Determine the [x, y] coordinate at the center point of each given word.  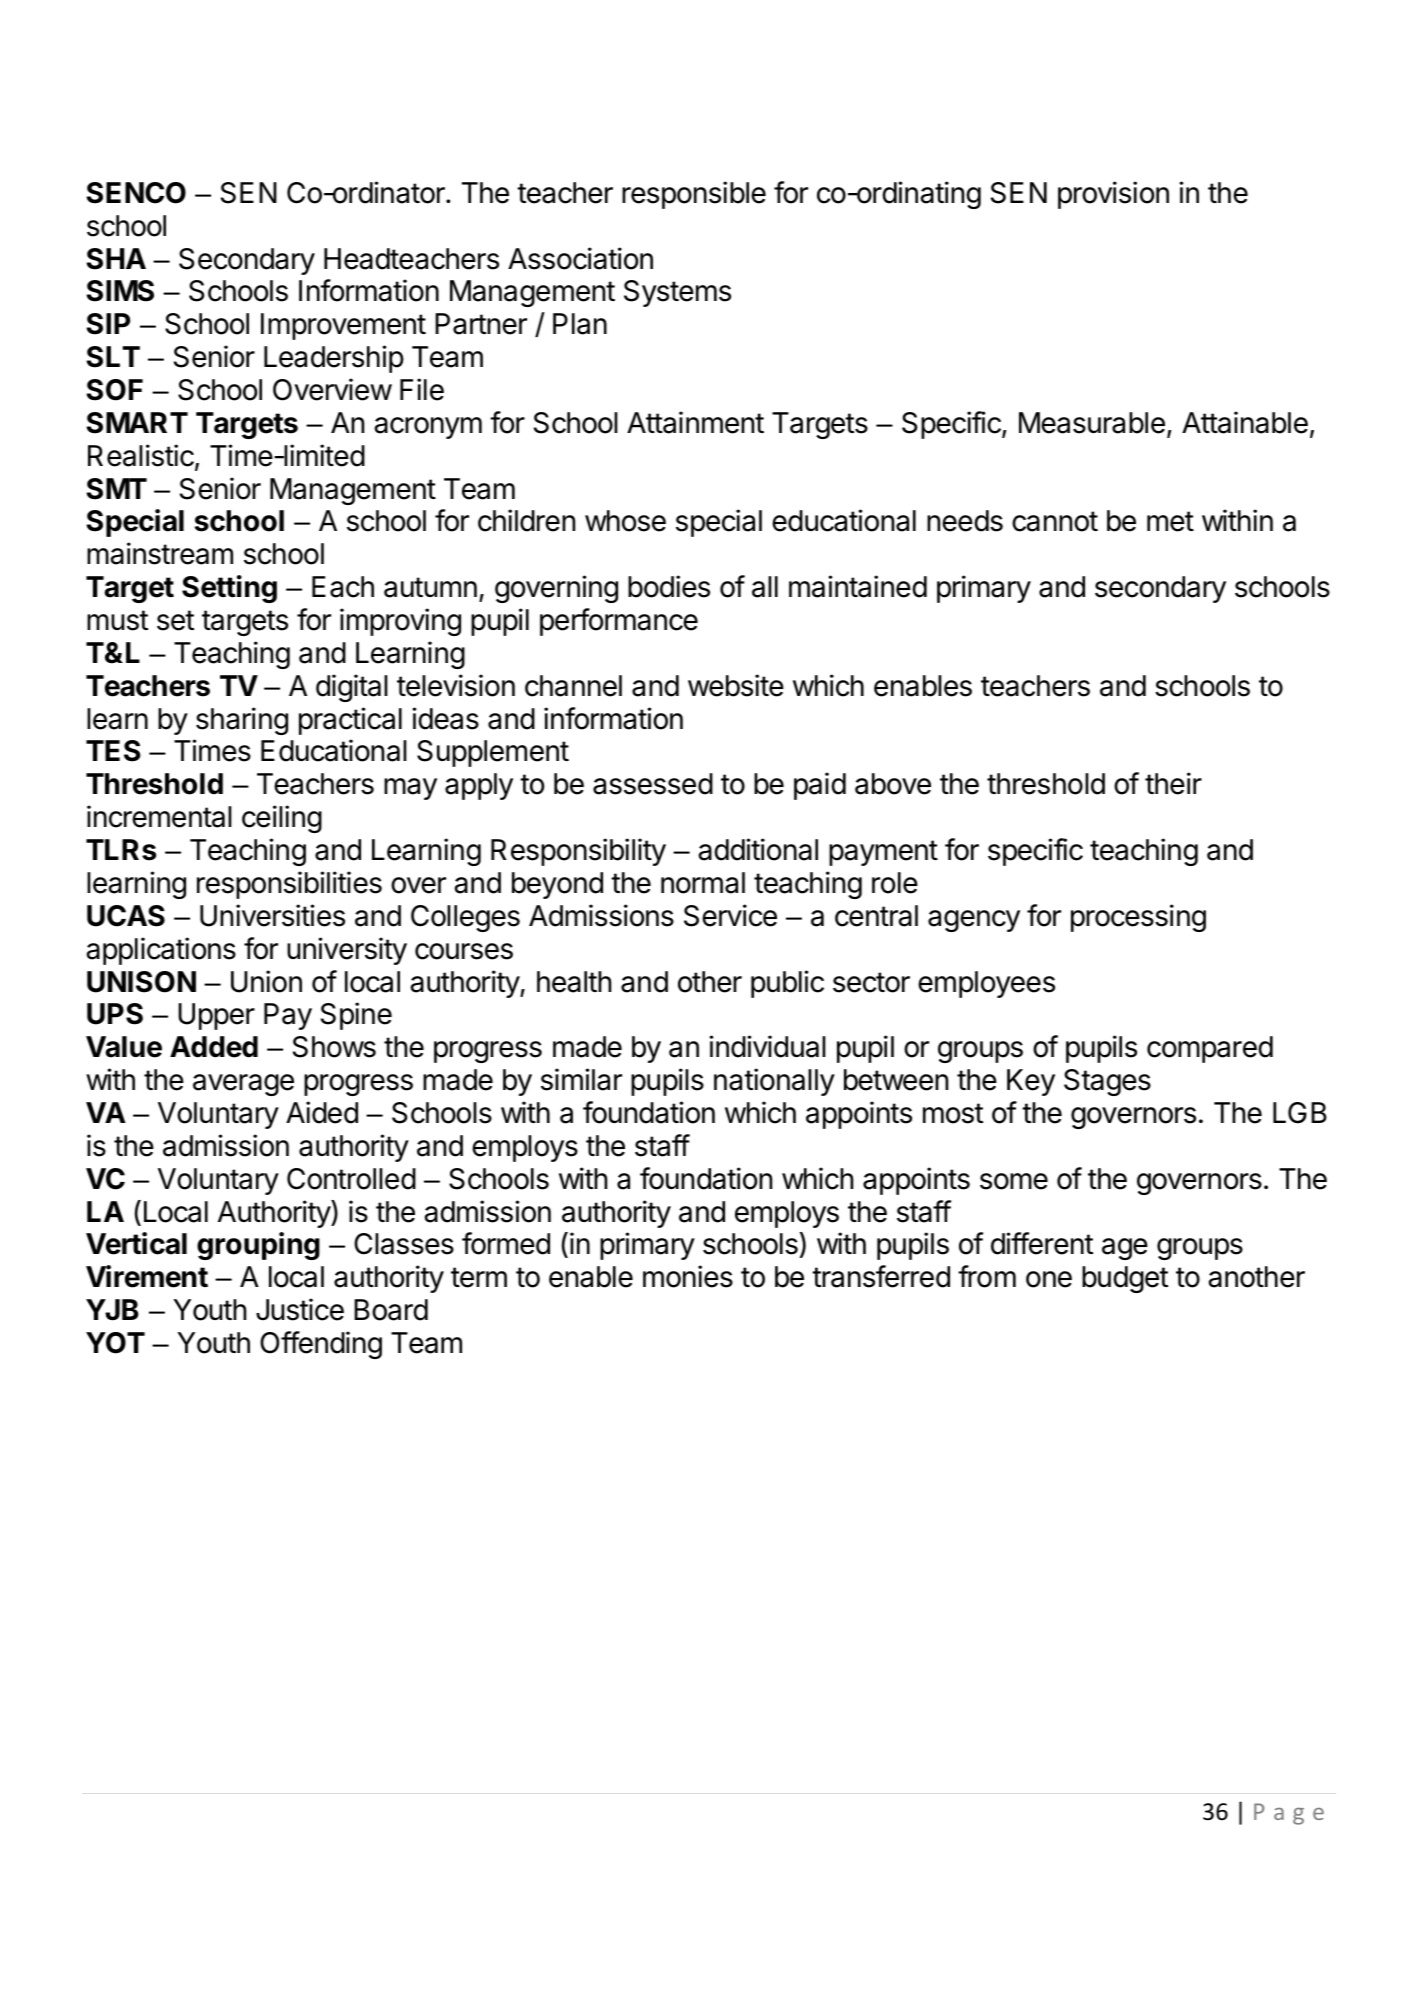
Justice [300, 1309]
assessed [653, 784]
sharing [242, 721]
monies [688, 1276]
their [1173, 783]
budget [1125, 1279]
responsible [694, 195]
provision [1113, 195]
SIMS [120, 291]
